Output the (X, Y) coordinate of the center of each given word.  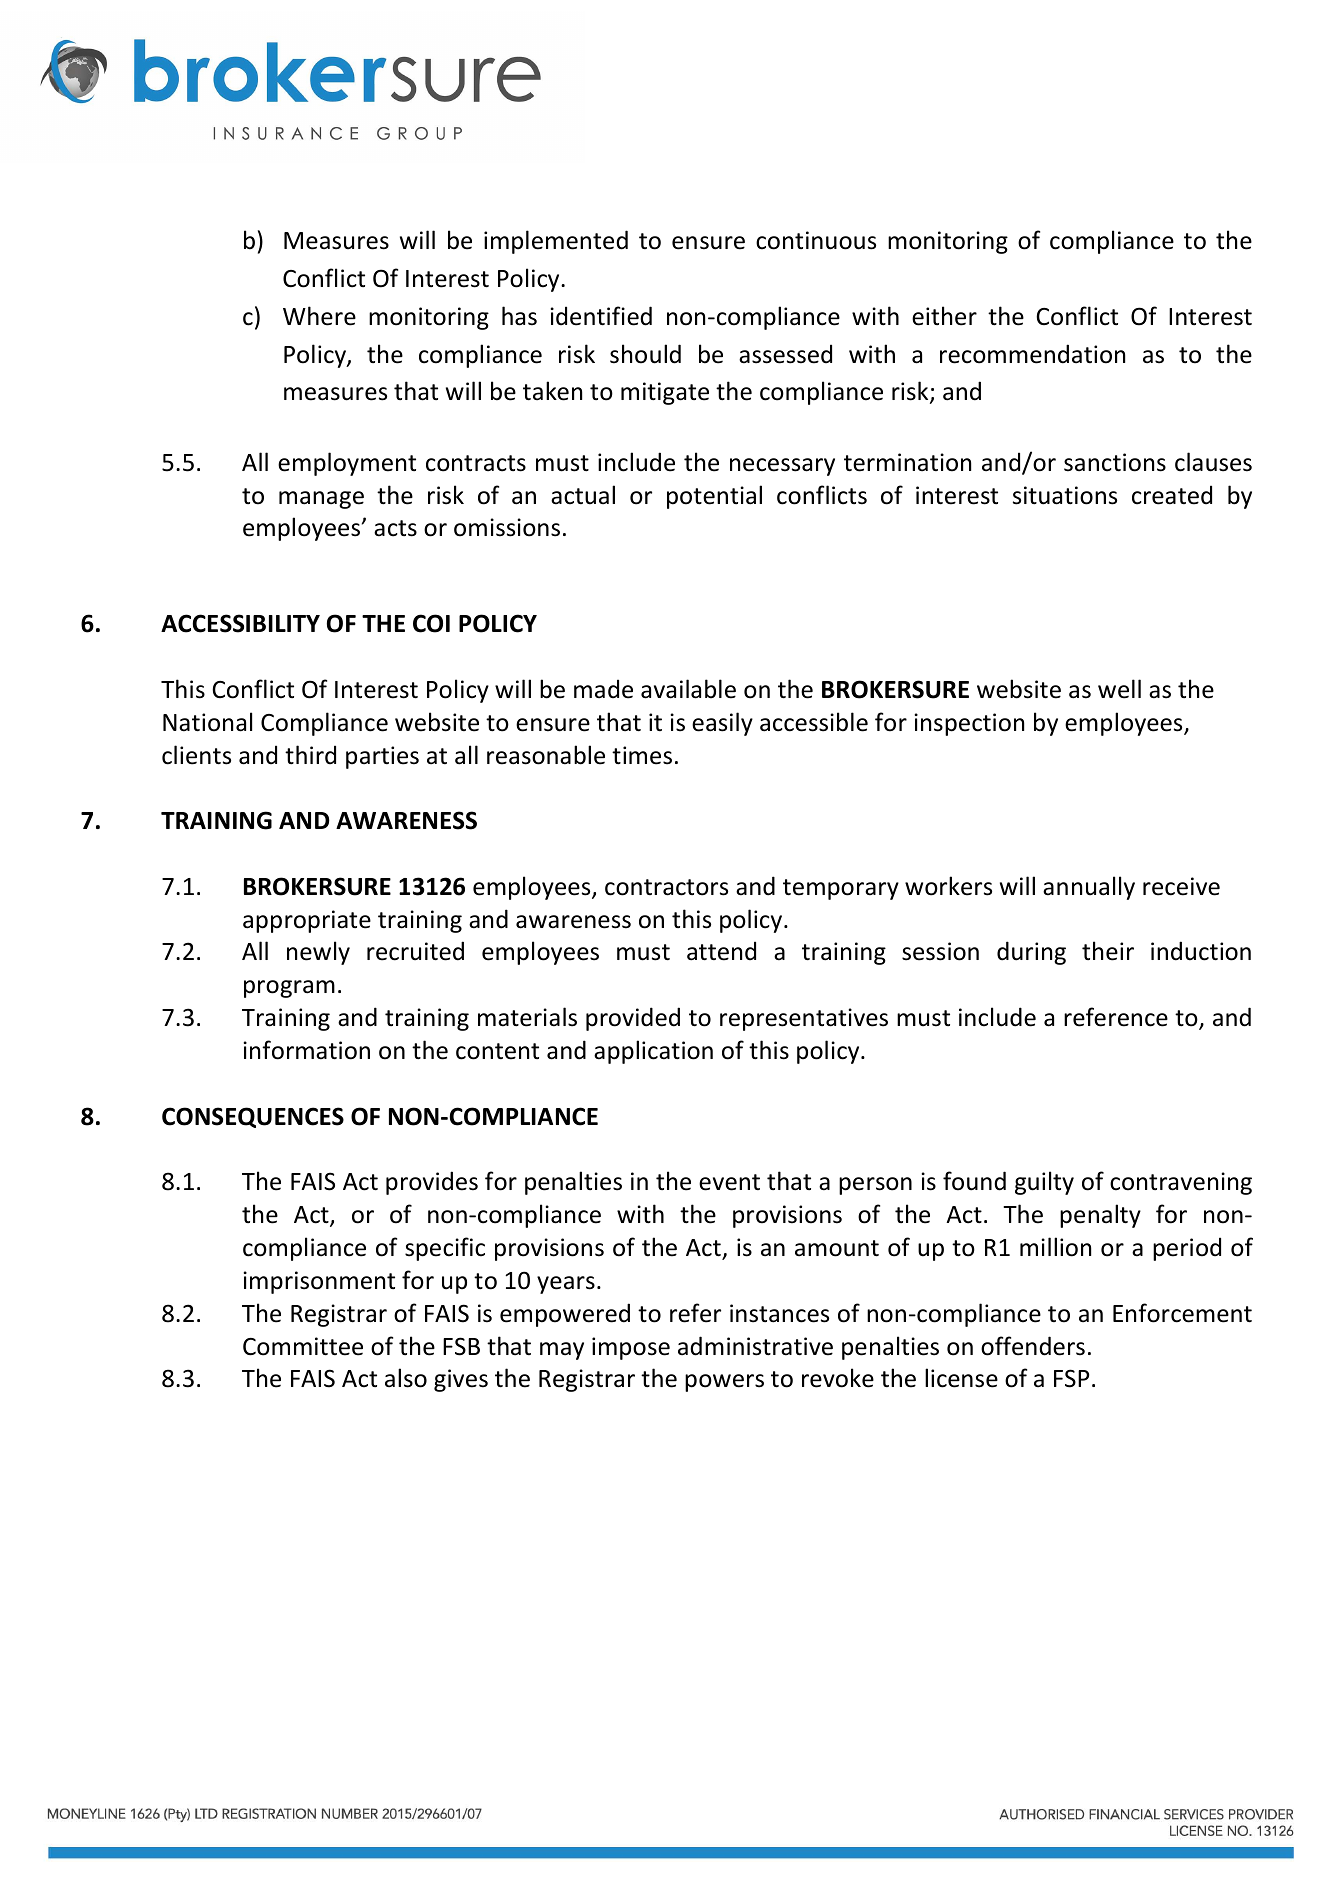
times (642, 755)
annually (1089, 888)
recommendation (1032, 354)
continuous (816, 240)
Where (319, 316)
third (310, 755)
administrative (755, 1346)
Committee (303, 1346)
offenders (1033, 1346)
